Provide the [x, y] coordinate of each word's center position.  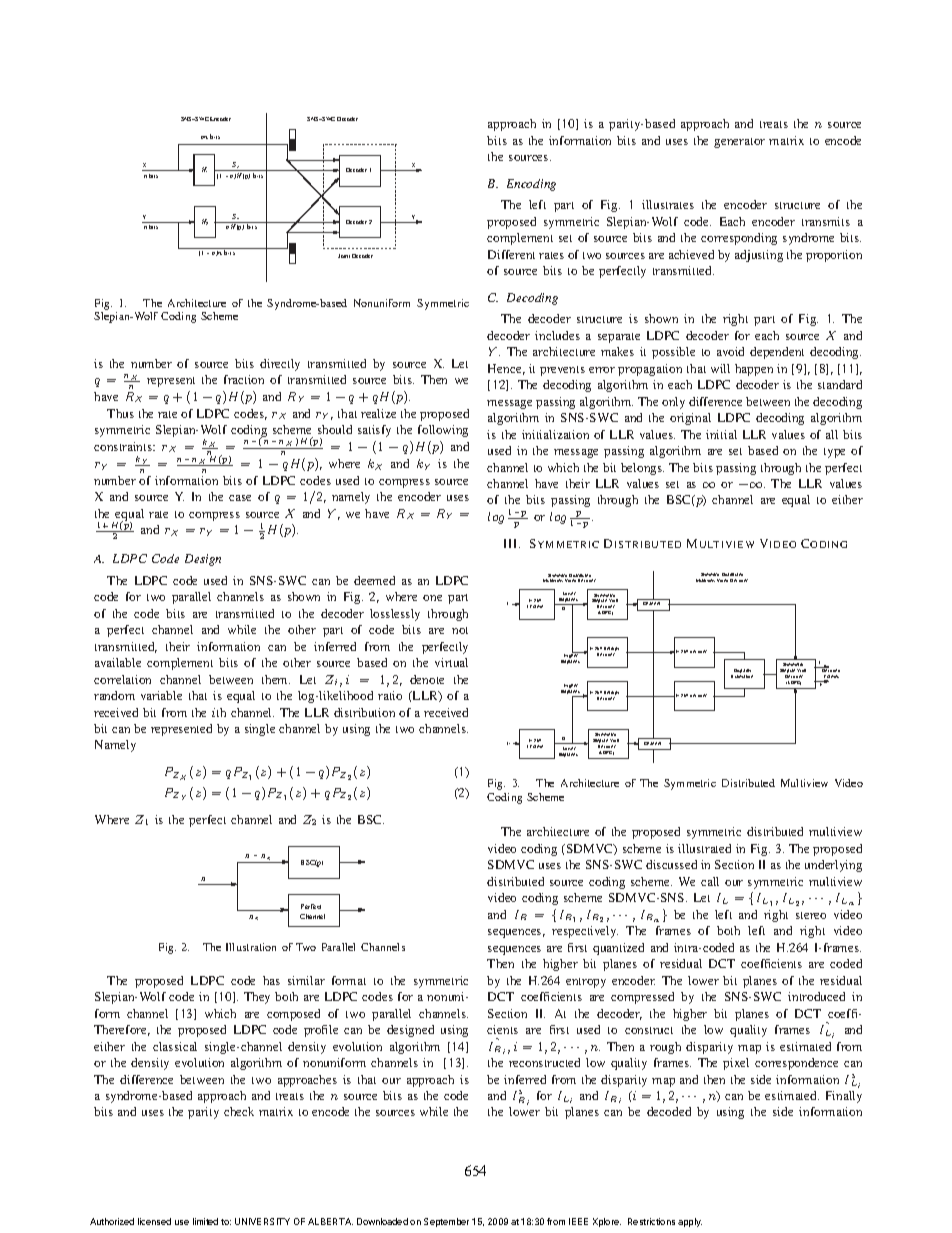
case [240, 498]
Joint [344, 256]
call [710, 881]
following [443, 431]
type [834, 453]
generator [739, 143]
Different [511, 254]
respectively [585, 932]
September [446, 1222]
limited [205, 1221]
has [271, 980]
